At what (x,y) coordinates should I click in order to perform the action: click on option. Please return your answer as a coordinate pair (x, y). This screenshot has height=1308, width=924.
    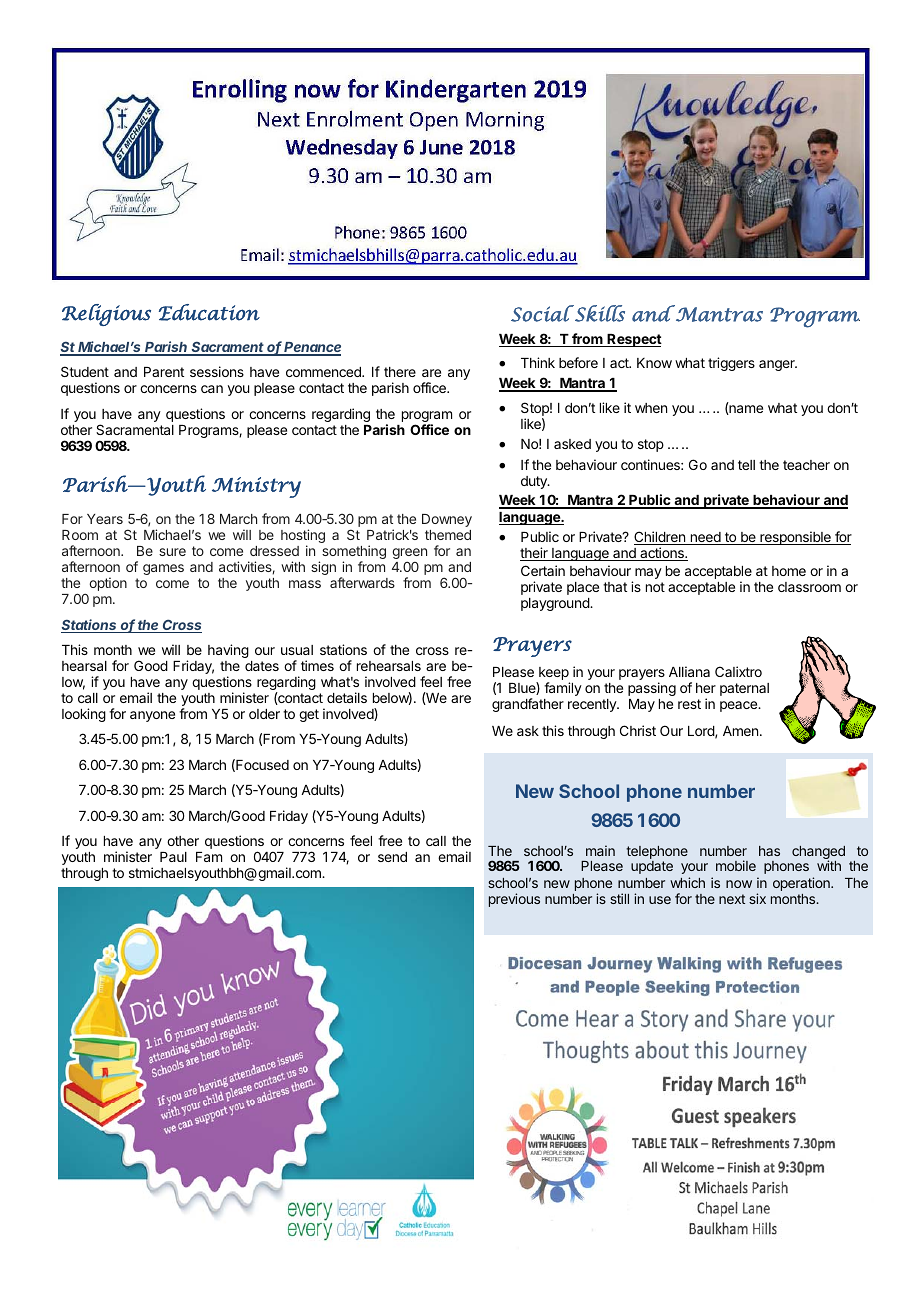
    Looking at the image, I should click on (108, 584).
